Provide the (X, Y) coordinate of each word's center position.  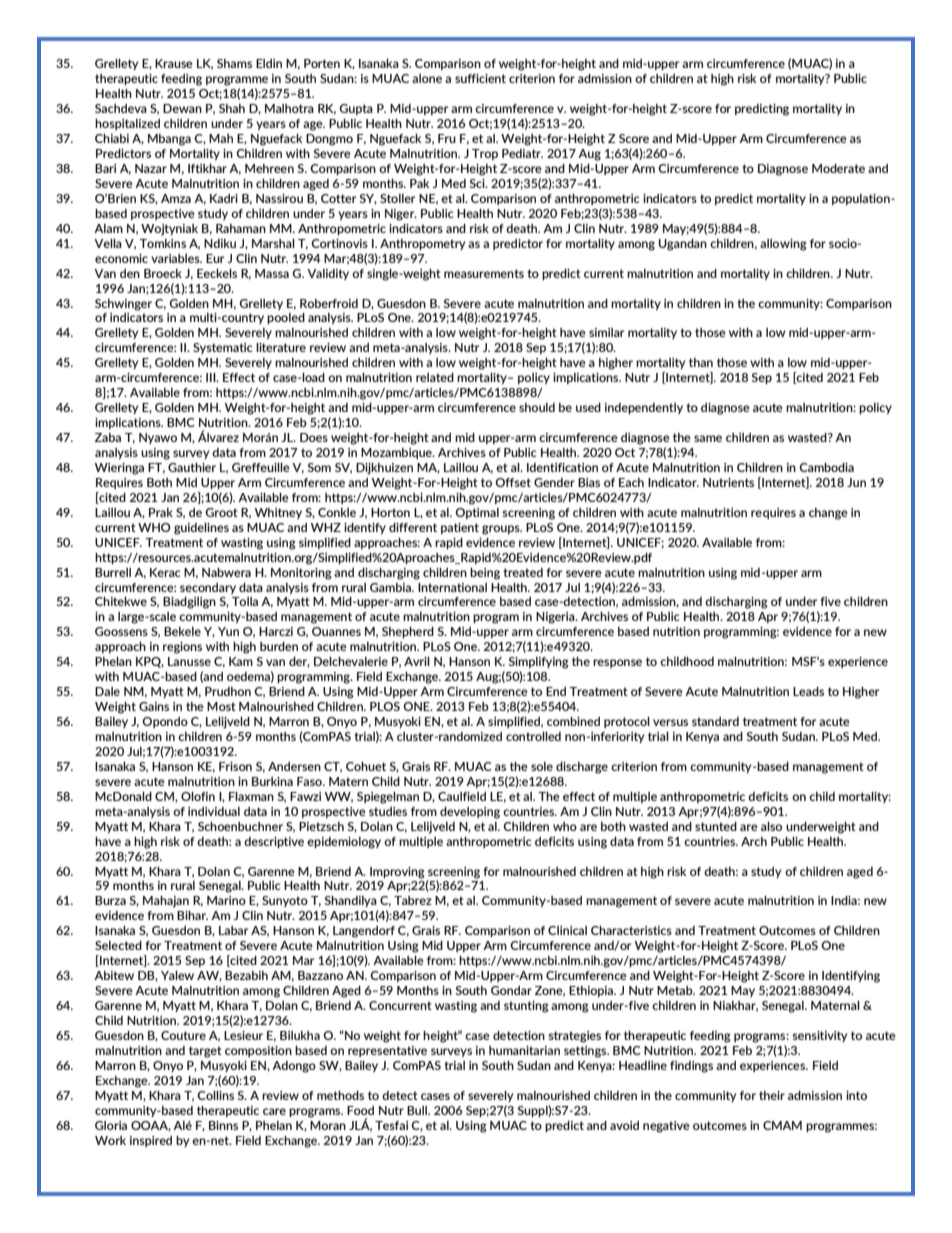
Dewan (182, 108)
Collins (215, 1095)
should (537, 407)
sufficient (480, 78)
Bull (418, 1110)
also (771, 826)
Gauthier (192, 467)
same (708, 438)
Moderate (838, 168)
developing (470, 813)
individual (214, 811)
